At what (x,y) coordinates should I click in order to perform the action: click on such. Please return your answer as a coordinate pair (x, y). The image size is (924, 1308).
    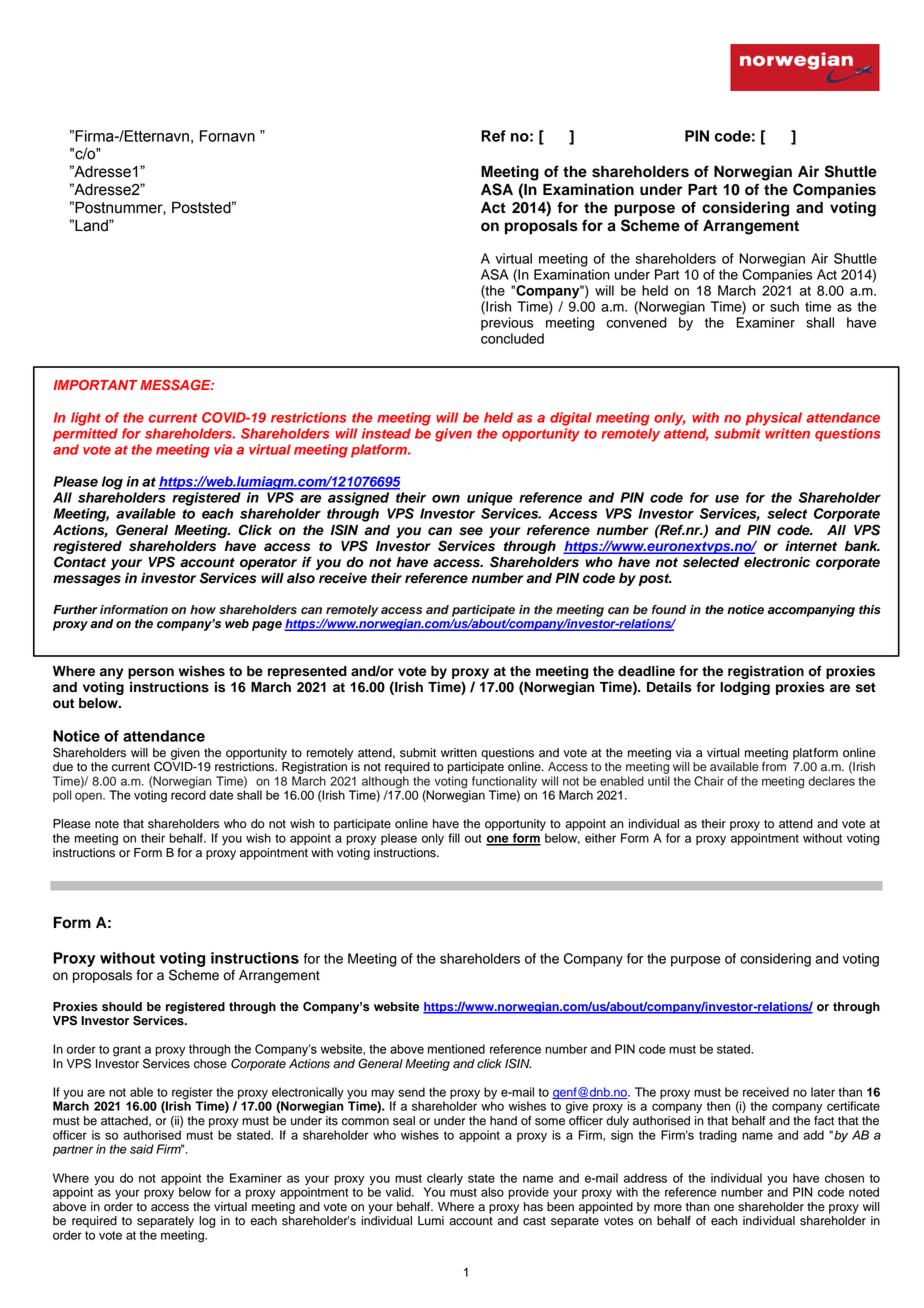
    Looking at the image, I should click on (784, 306).
